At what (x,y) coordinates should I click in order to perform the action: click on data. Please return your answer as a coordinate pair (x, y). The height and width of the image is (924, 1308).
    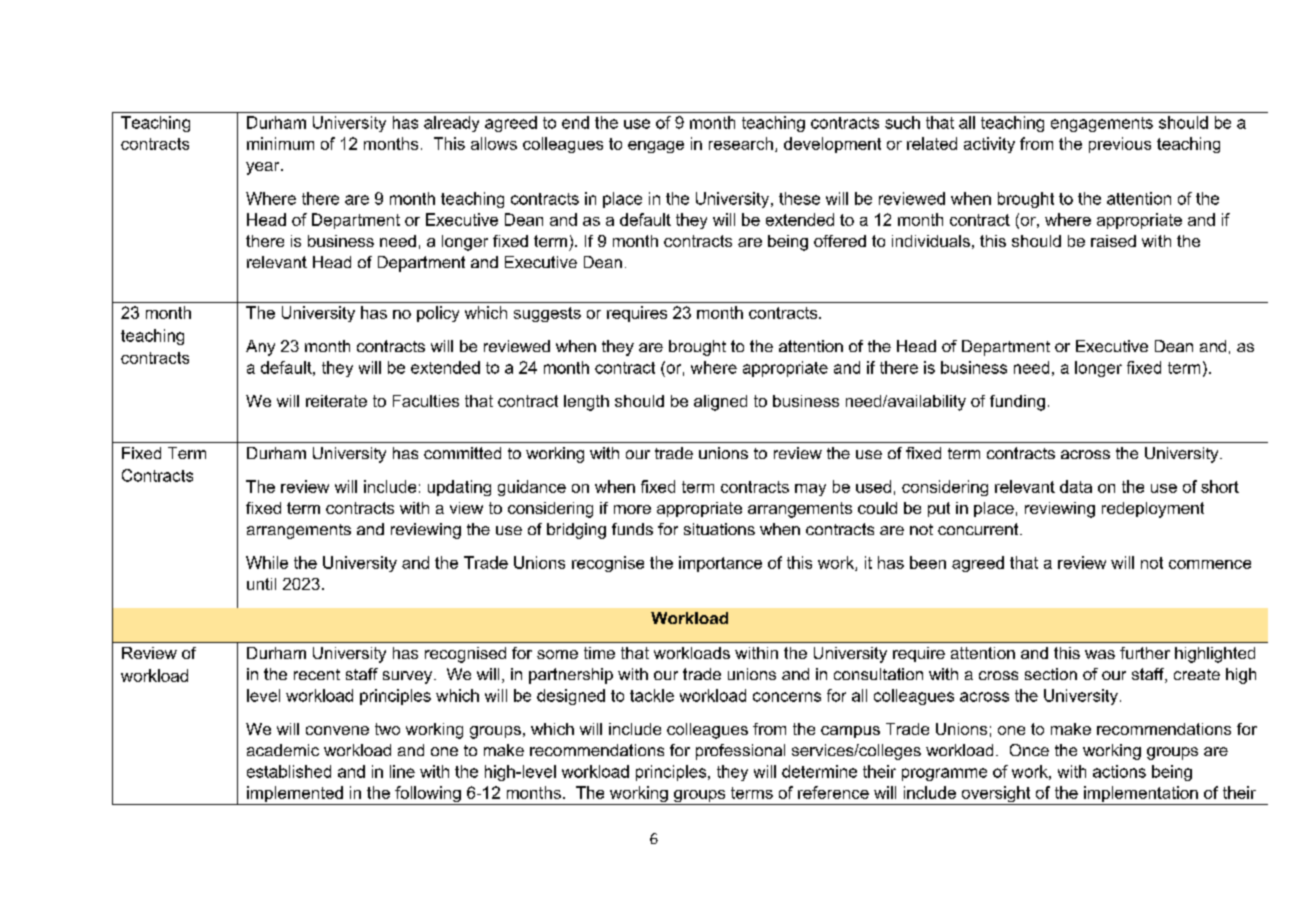
    Looking at the image, I should click on (1076, 486).
